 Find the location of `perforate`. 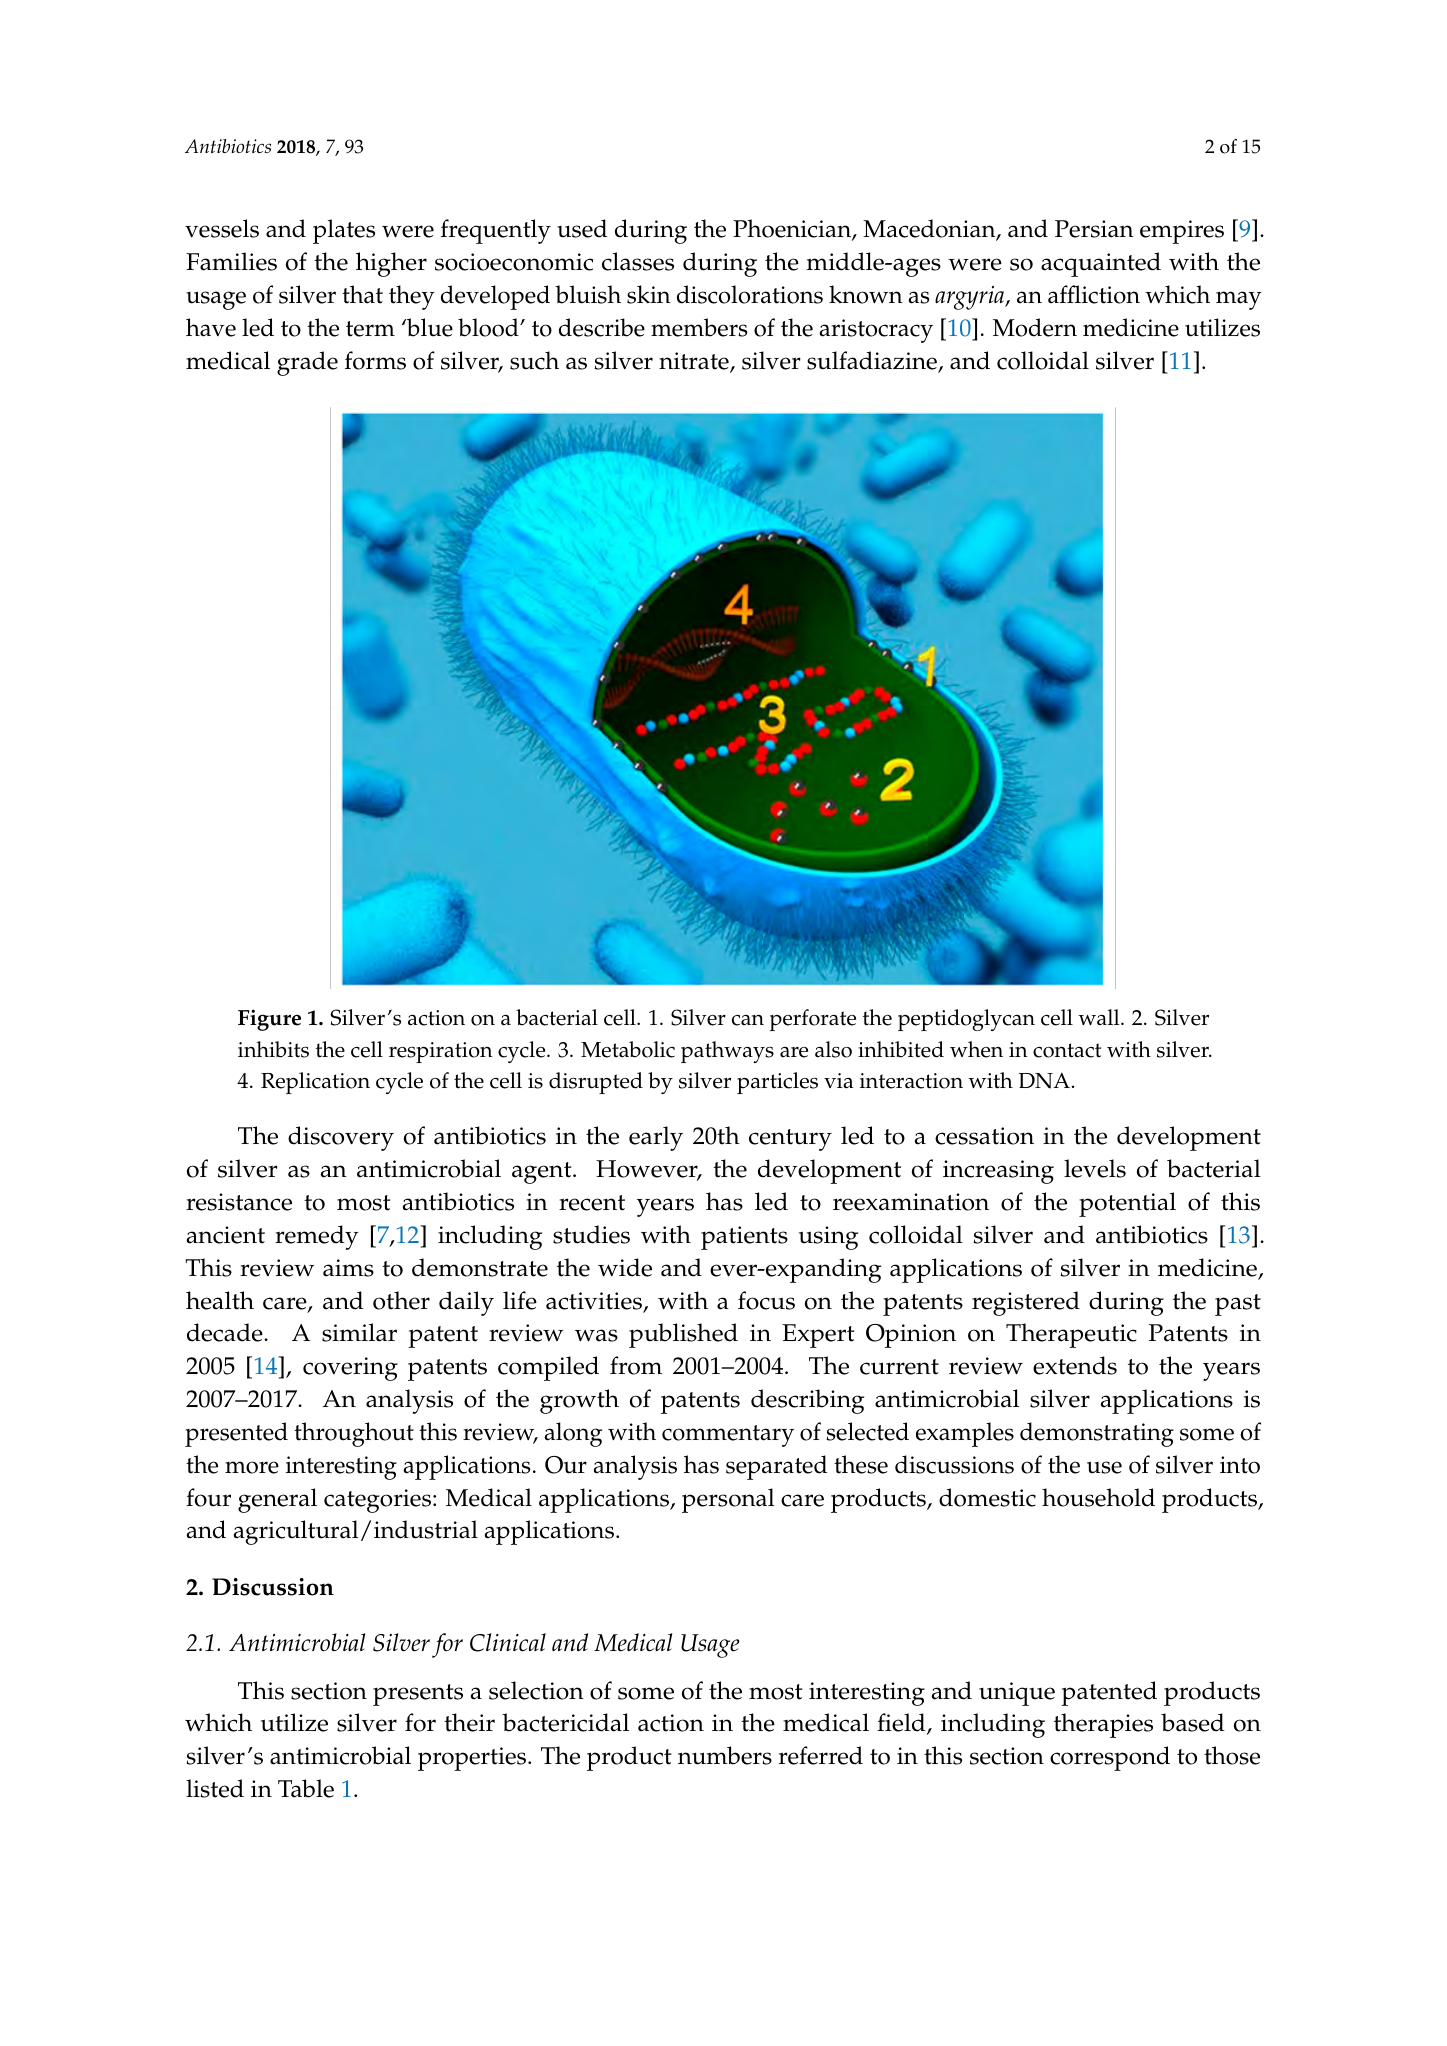

perforate is located at coordinates (813, 1020).
